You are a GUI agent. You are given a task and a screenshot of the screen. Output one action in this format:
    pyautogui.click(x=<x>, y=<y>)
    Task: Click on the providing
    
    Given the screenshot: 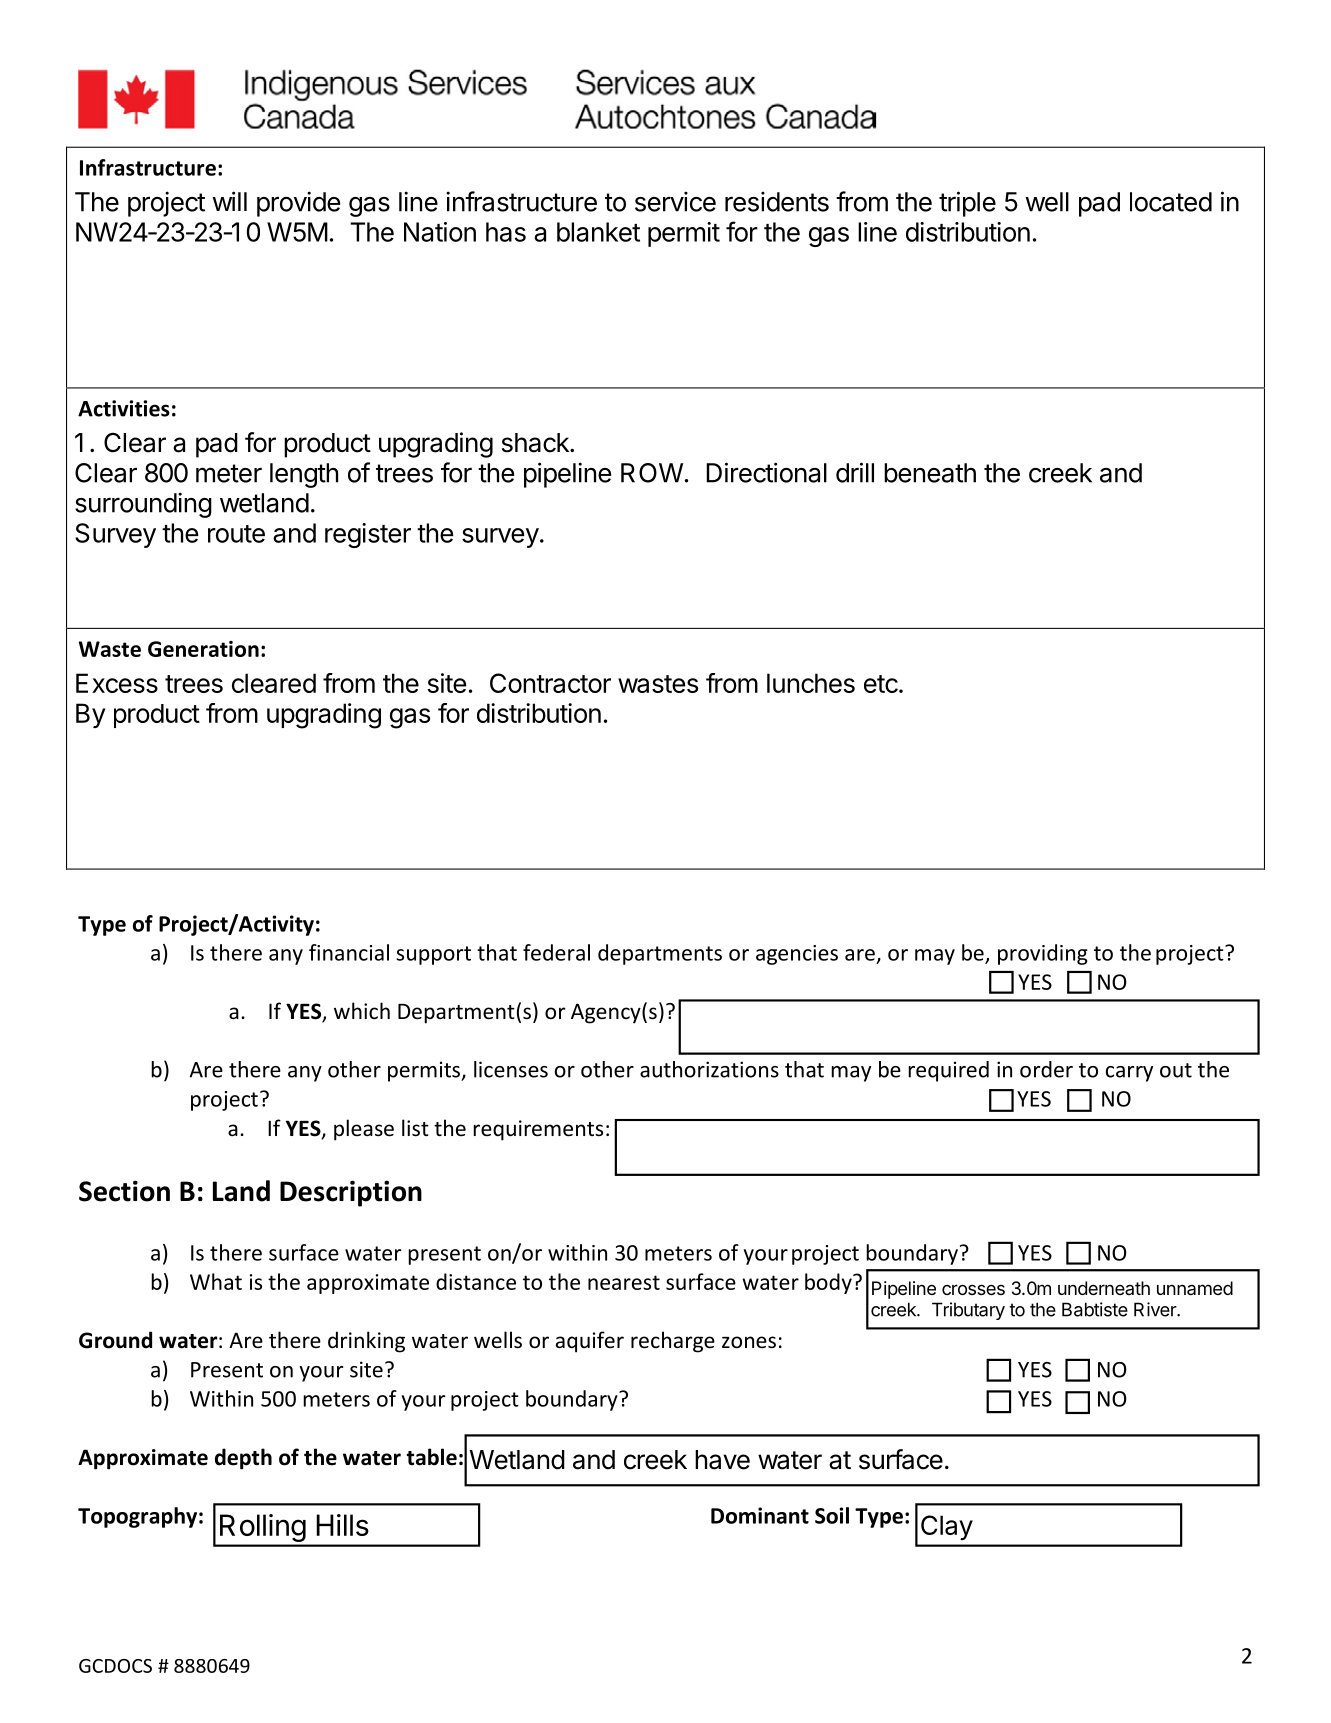 What is the action you would take?
    pyautogui.click(x=1043, y=954)
